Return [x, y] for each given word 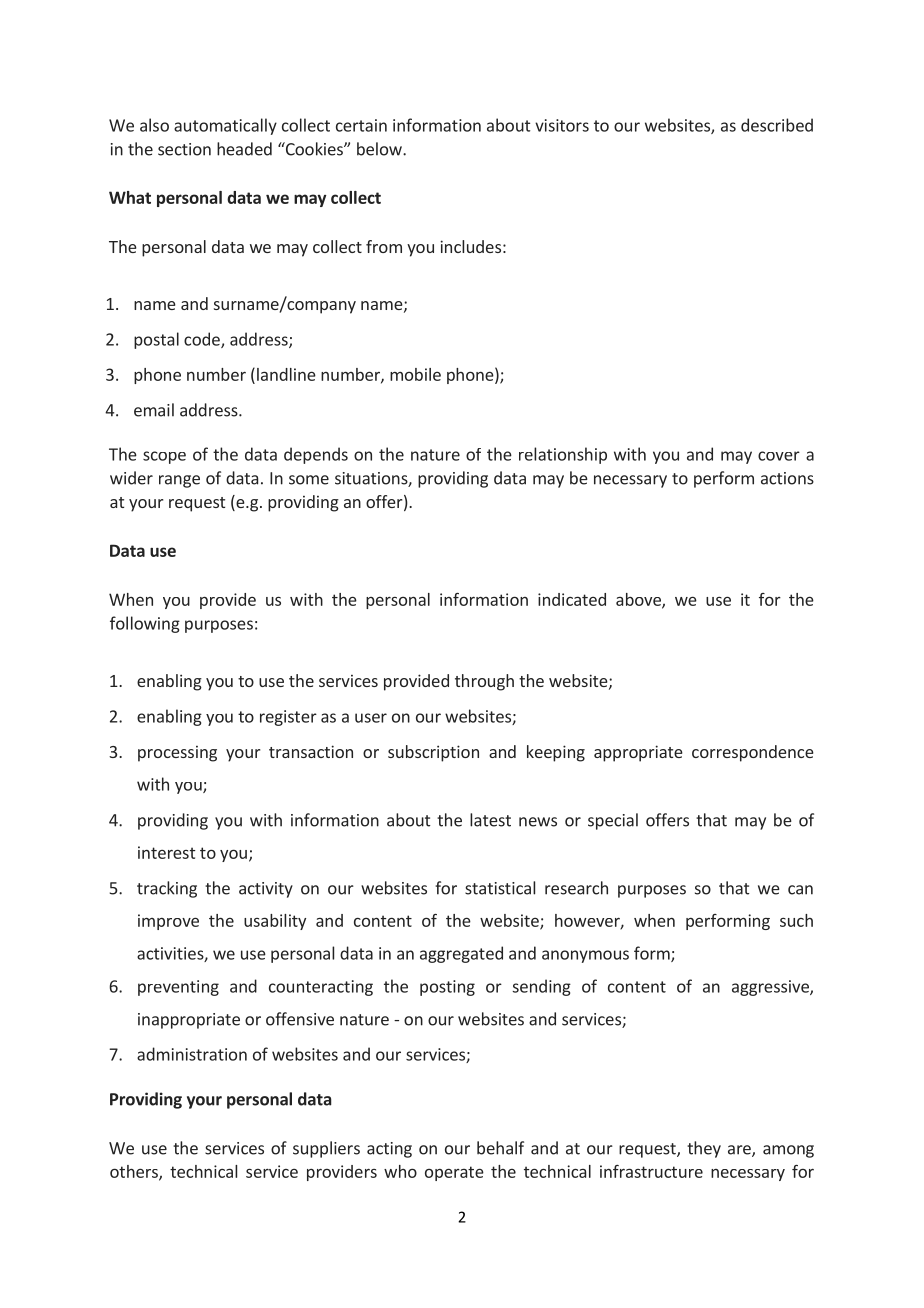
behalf [500, 1148]
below [380, 149]
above [639, 600]
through [484, 682]
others [135, 1172]
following [145, 624]
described [777, 125]
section [184, 149]
